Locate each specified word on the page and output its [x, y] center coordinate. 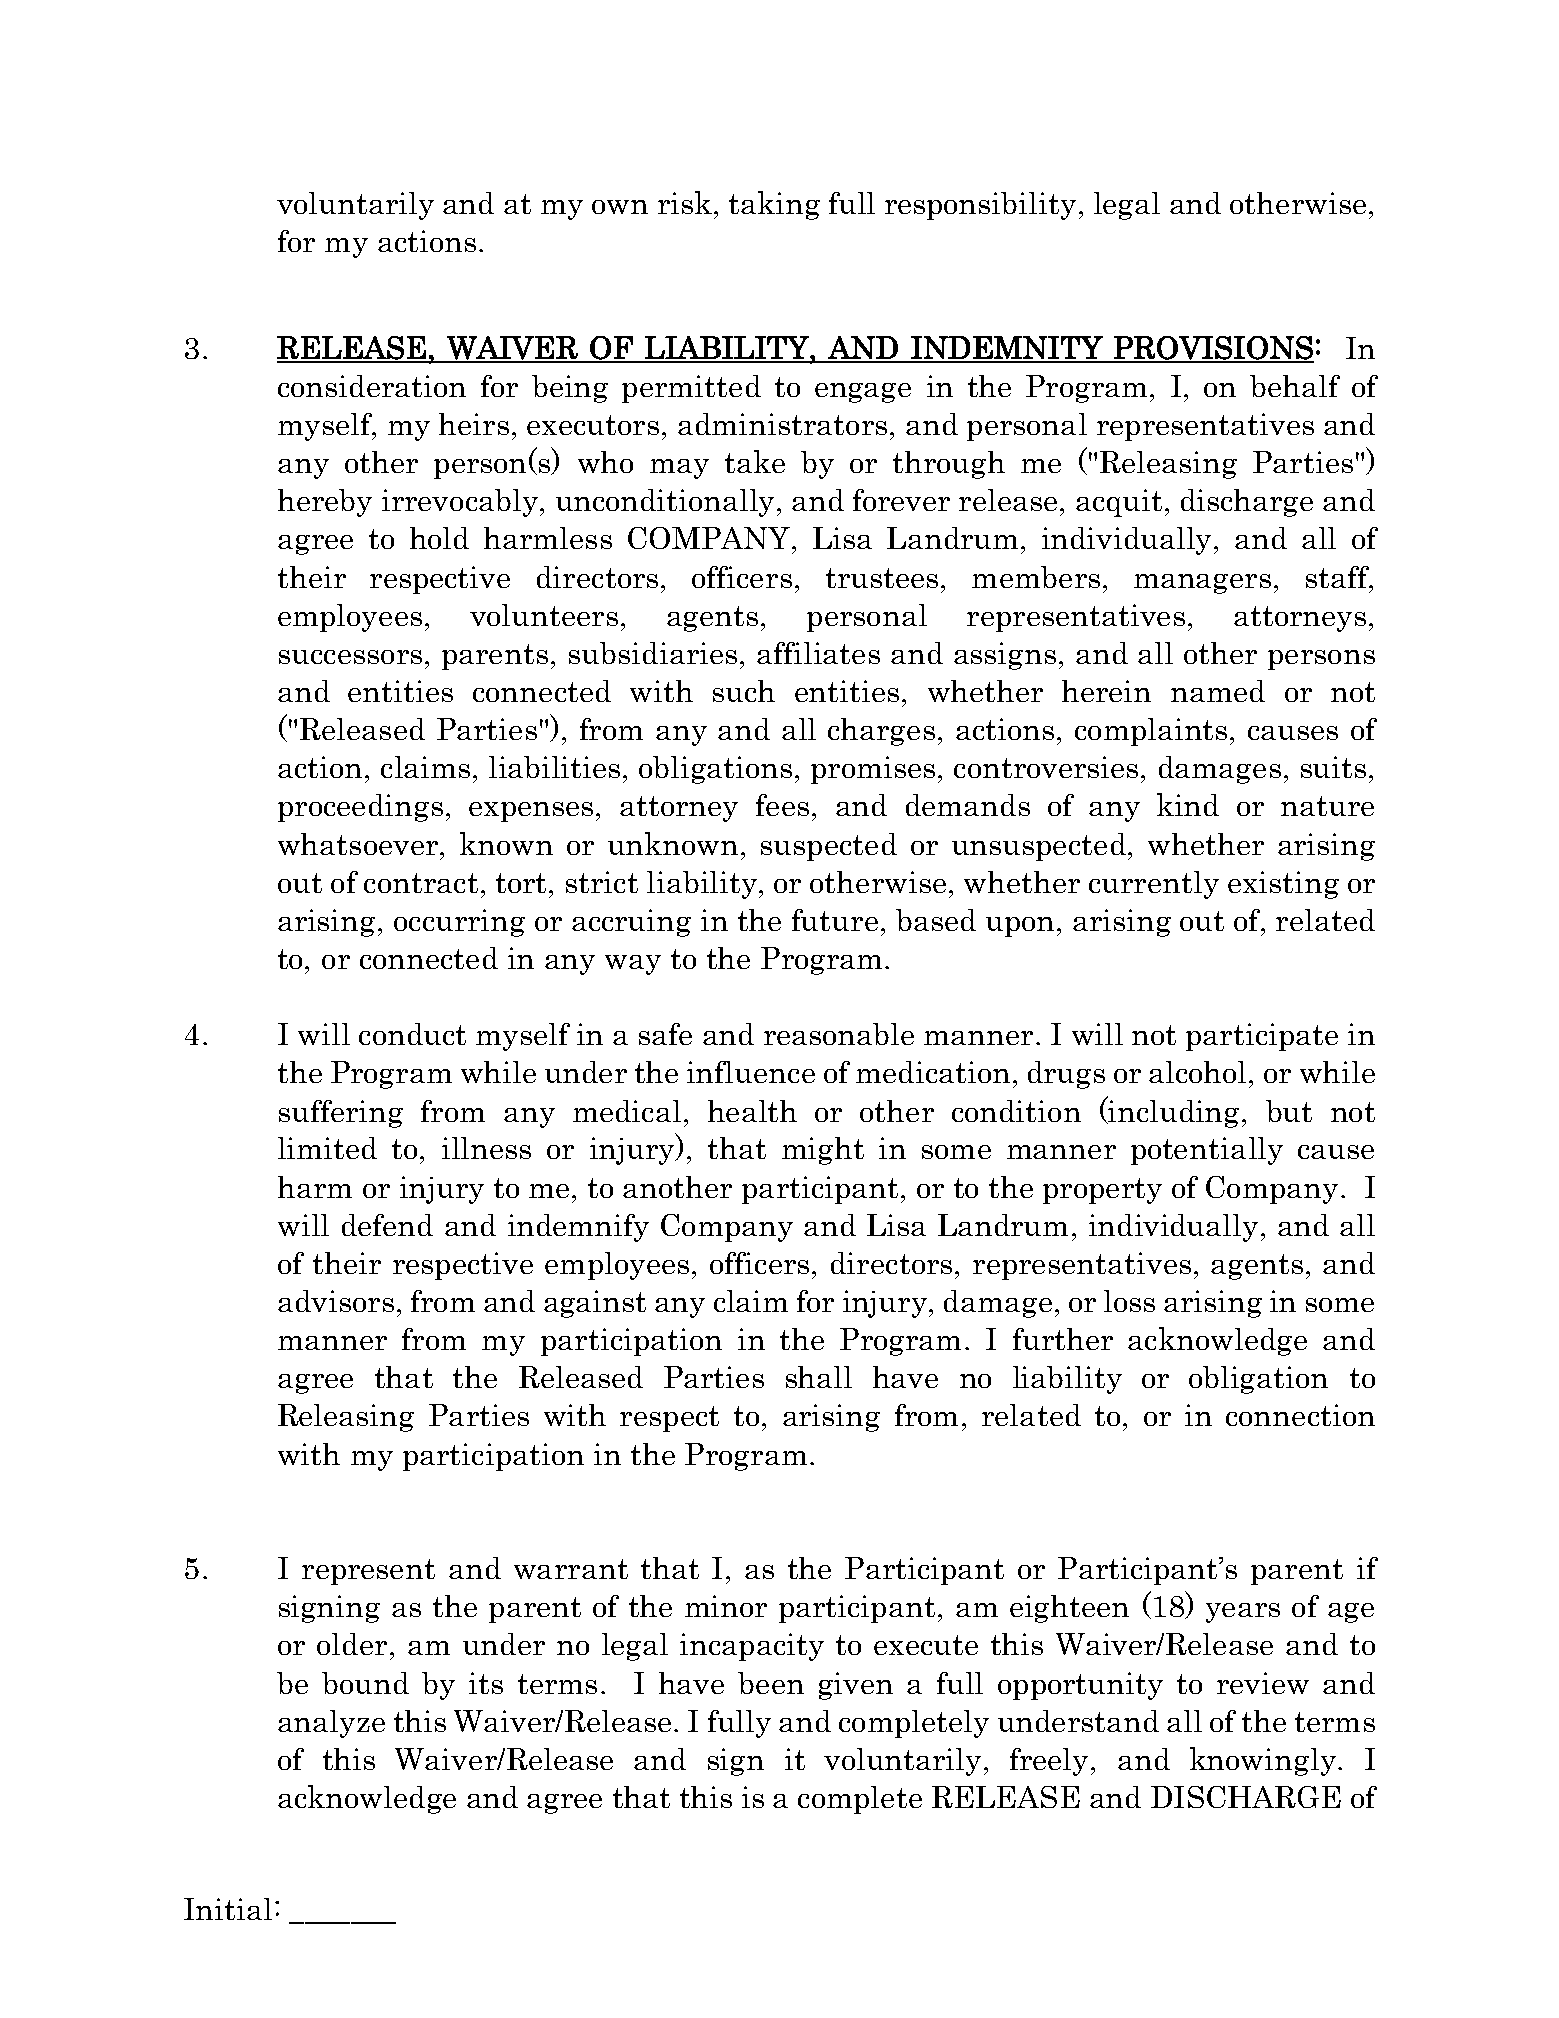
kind [1188, 804]
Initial [228, 1909]
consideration [372, 386]
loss [1129, 1301]
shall [819, 1377]
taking [774, 205]
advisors [336, 1301]
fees [782, 805]
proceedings [360, 808]
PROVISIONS [1213, 349]
